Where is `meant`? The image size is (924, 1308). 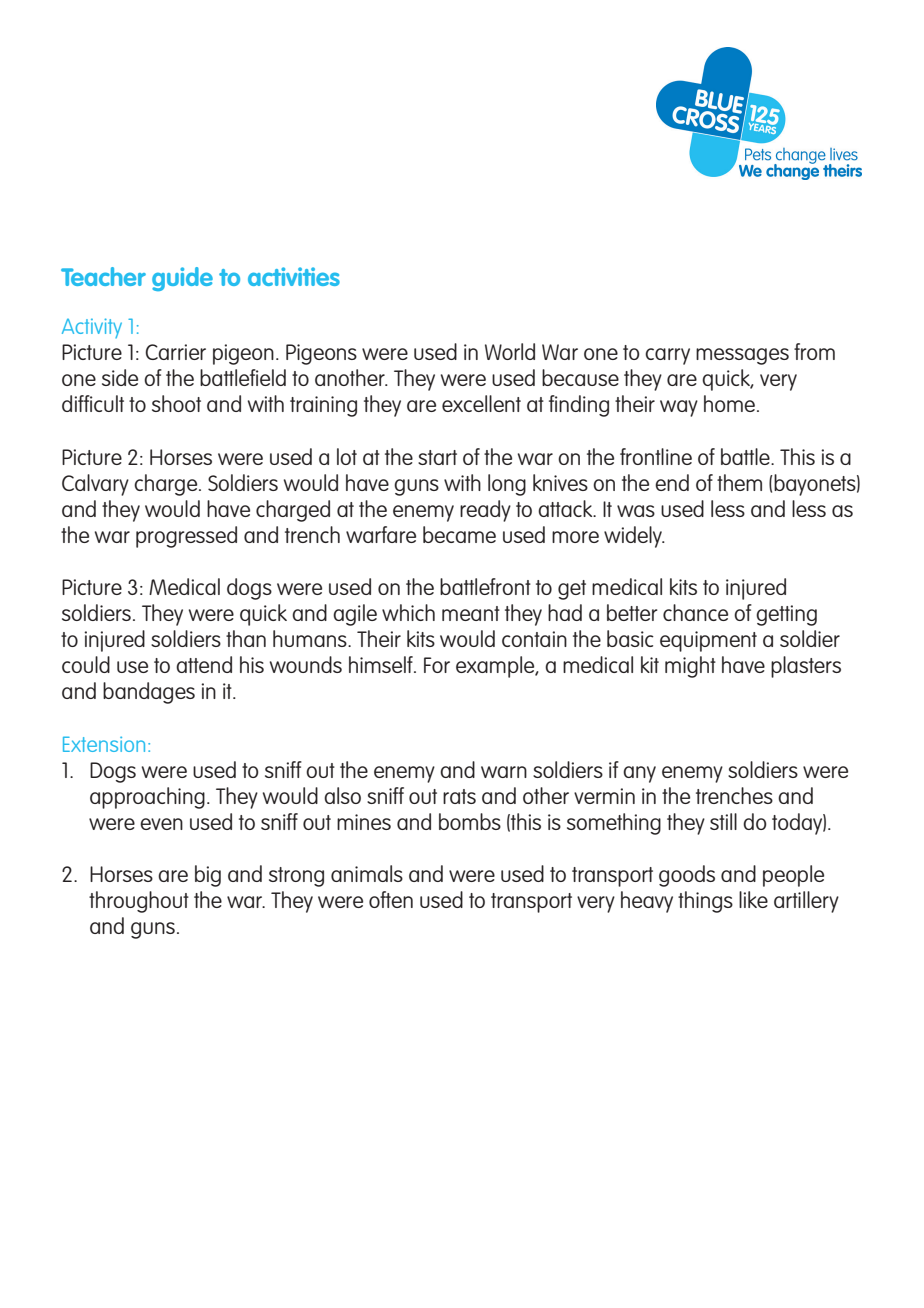
meant is located at coordinates (471, 613).
